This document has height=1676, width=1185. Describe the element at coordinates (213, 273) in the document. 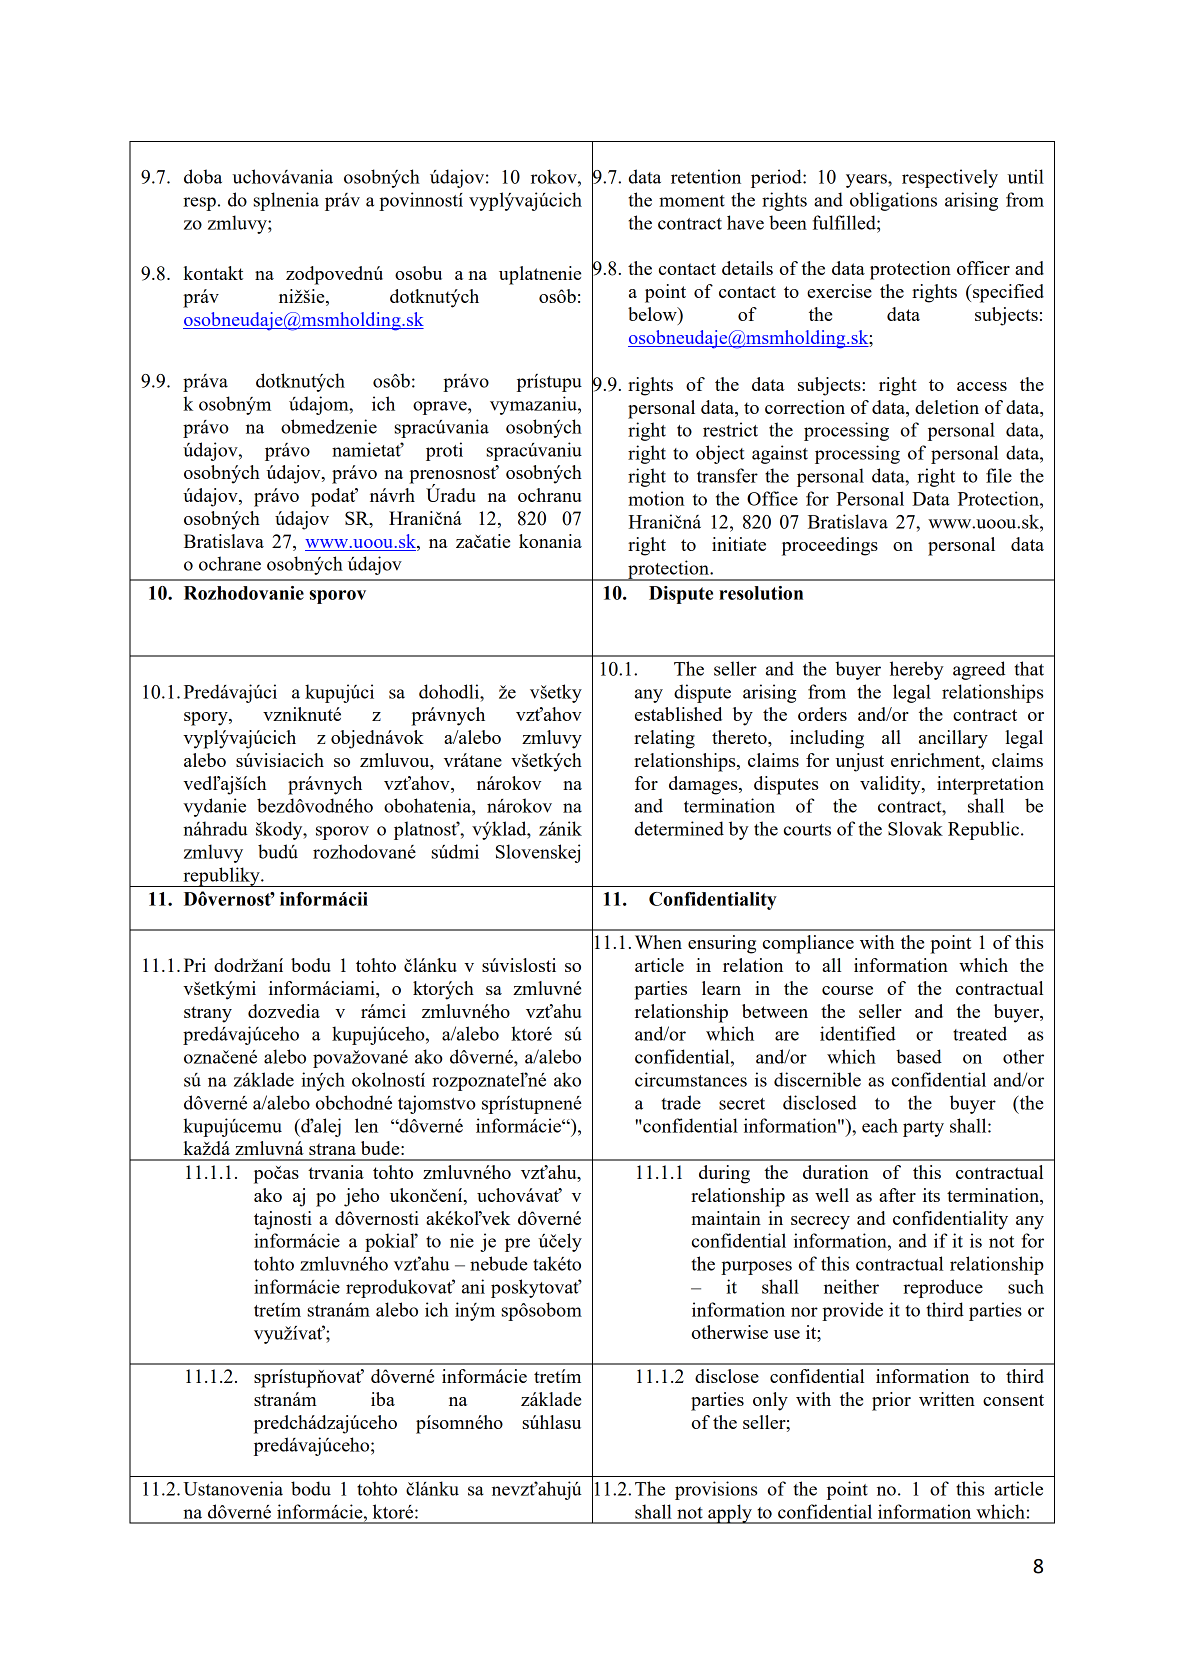

I see `kontakt` at that location.
